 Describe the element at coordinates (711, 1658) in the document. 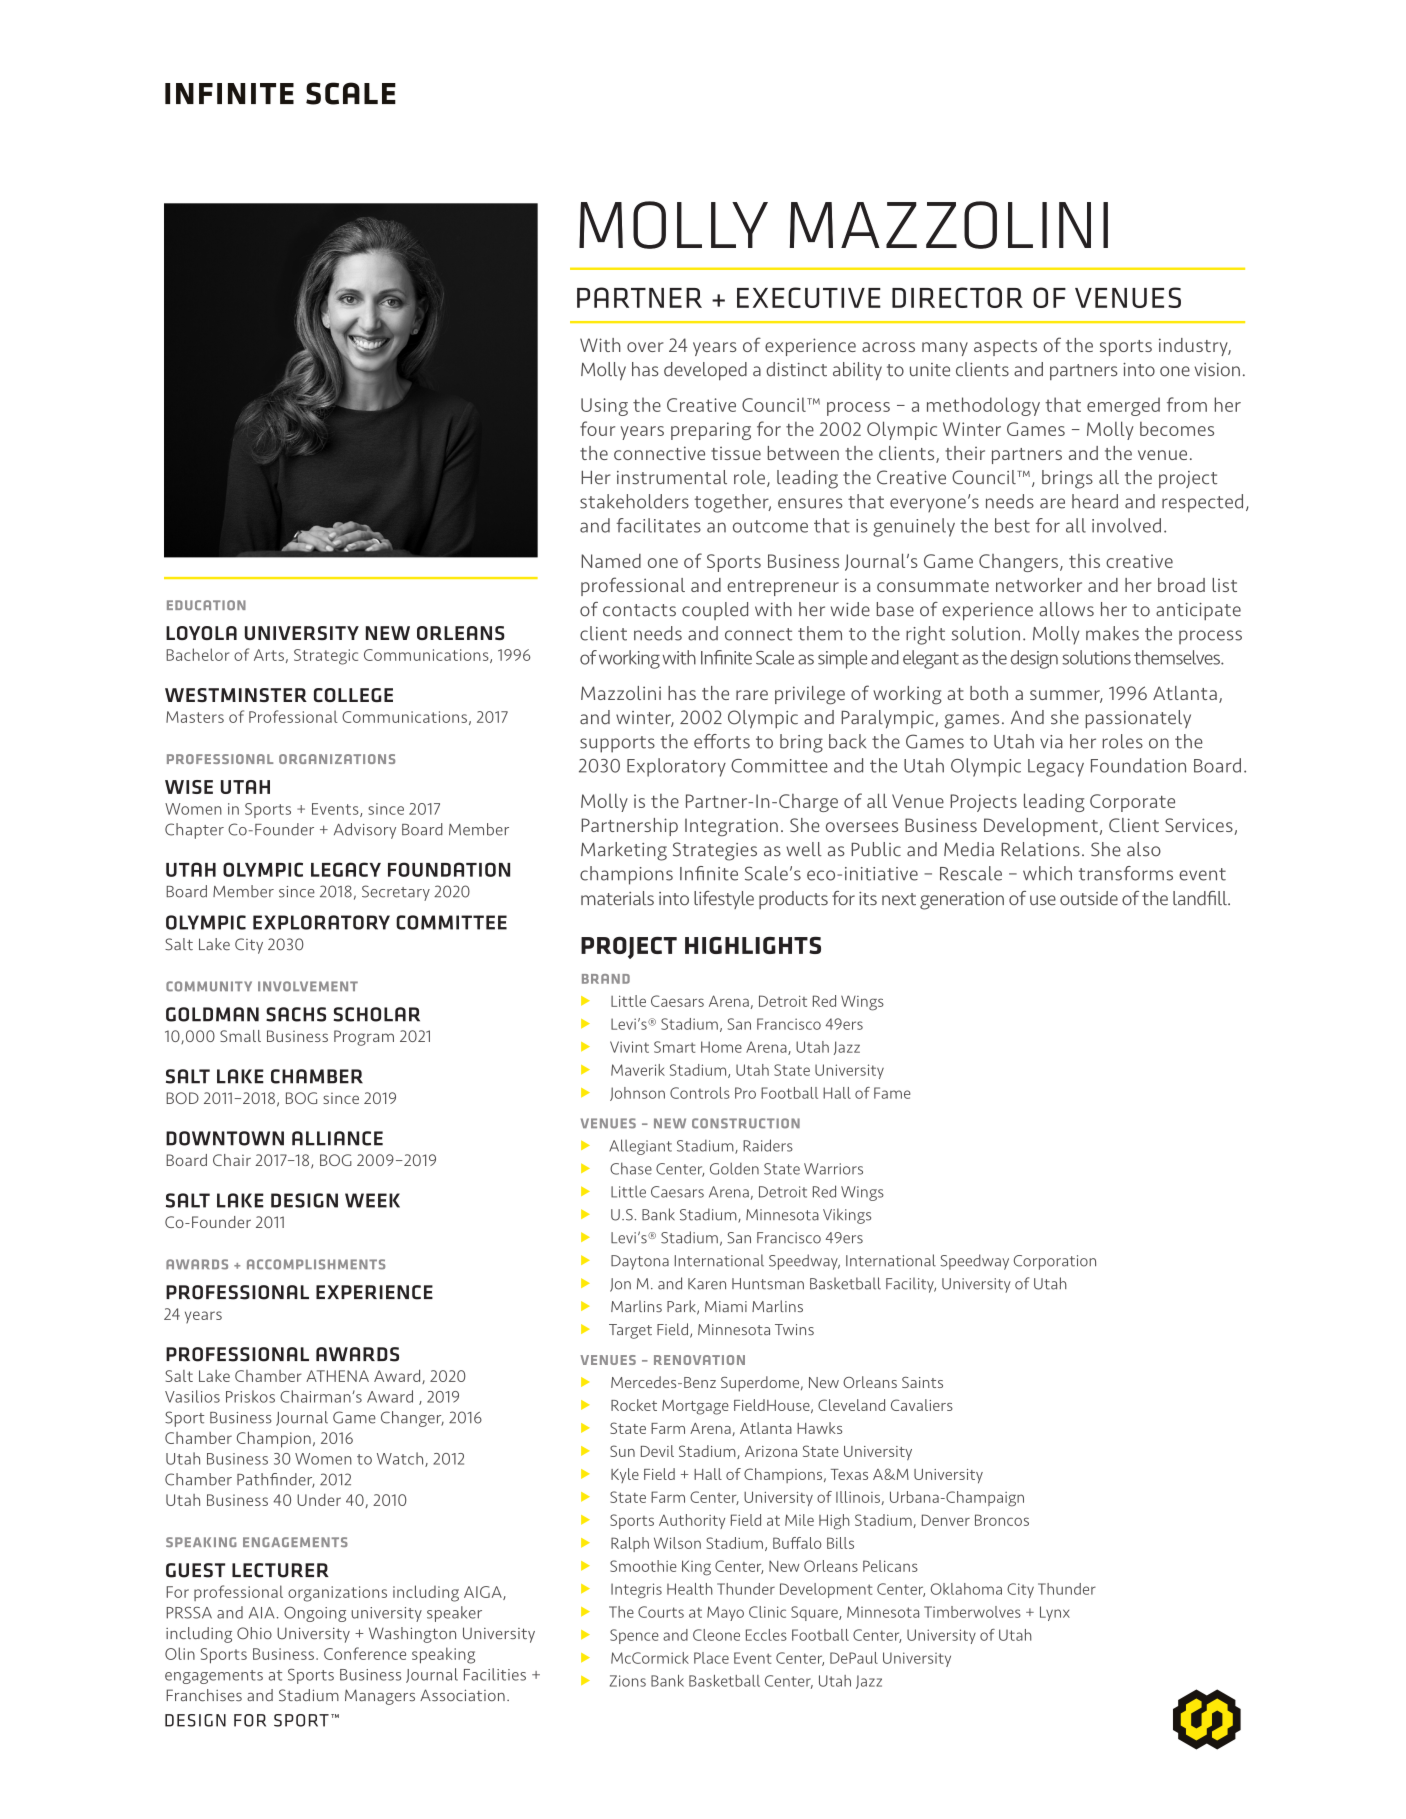

I see `Place` at that location.
